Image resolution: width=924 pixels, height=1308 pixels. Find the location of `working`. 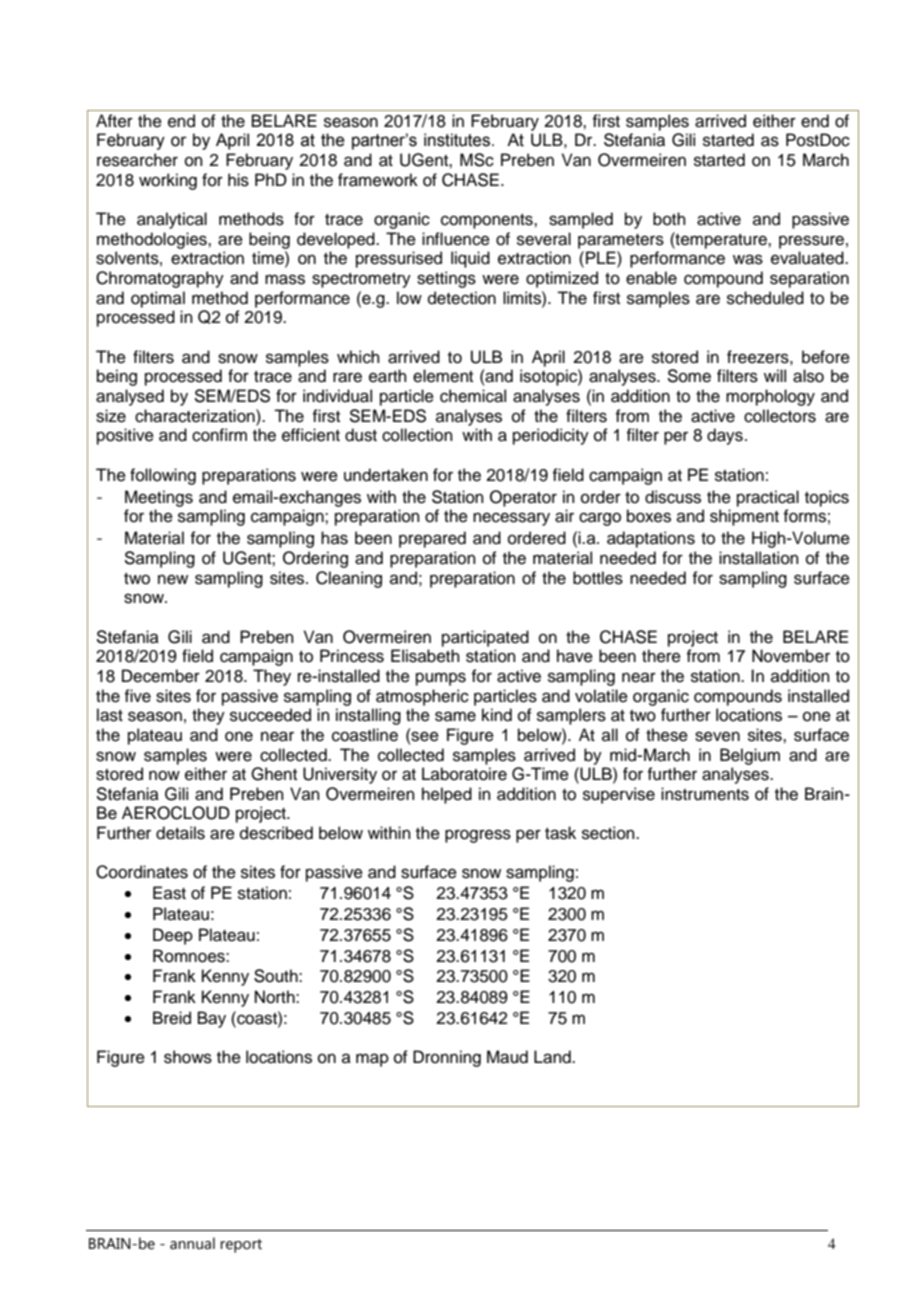

working is located at coordinates (168, 181).
